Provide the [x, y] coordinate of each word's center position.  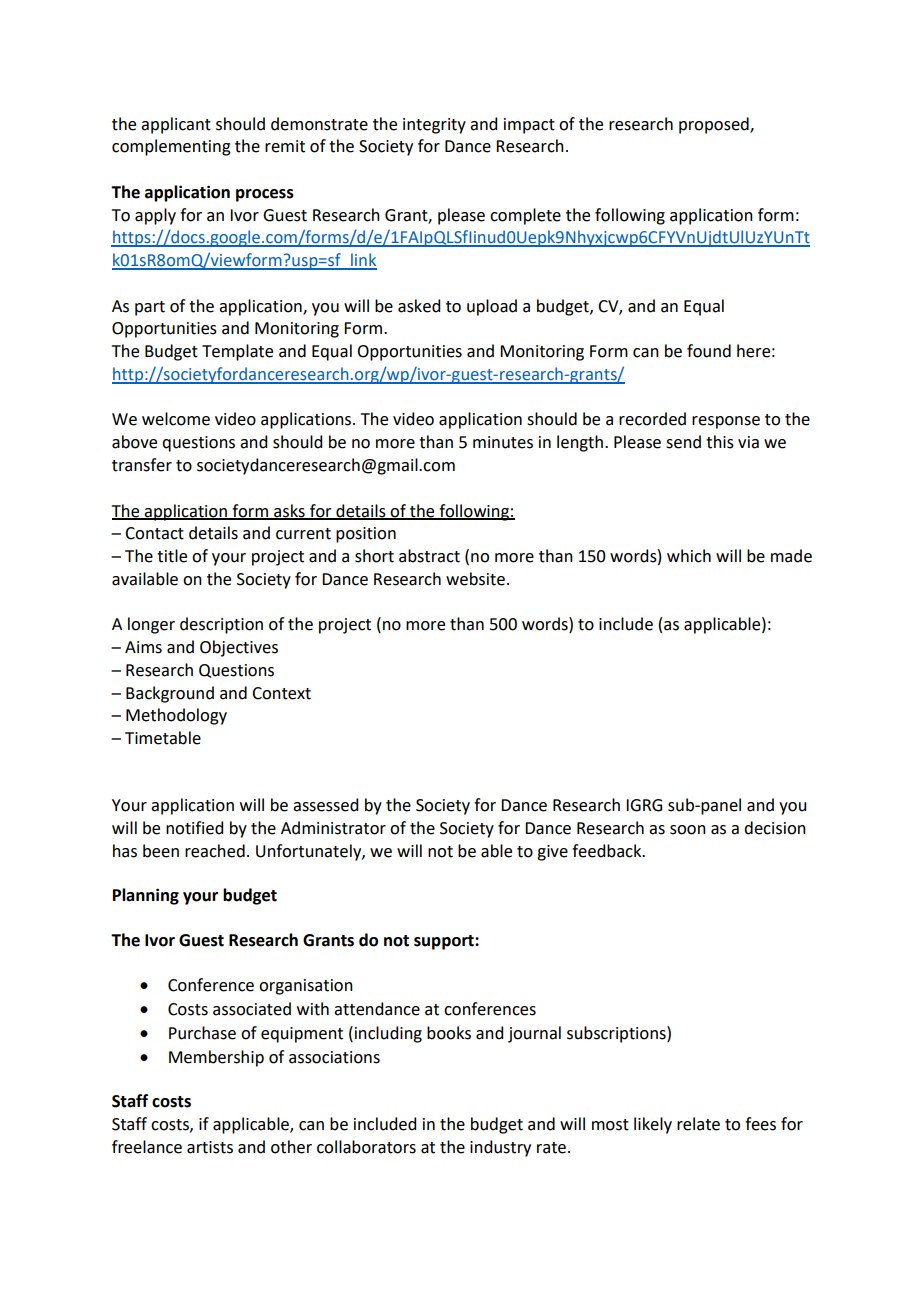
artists [210, 1147]
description [221, 625]
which [689, 556]
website [475, 579]
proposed [715, 125]
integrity [434, 126]
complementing [171, 147]
